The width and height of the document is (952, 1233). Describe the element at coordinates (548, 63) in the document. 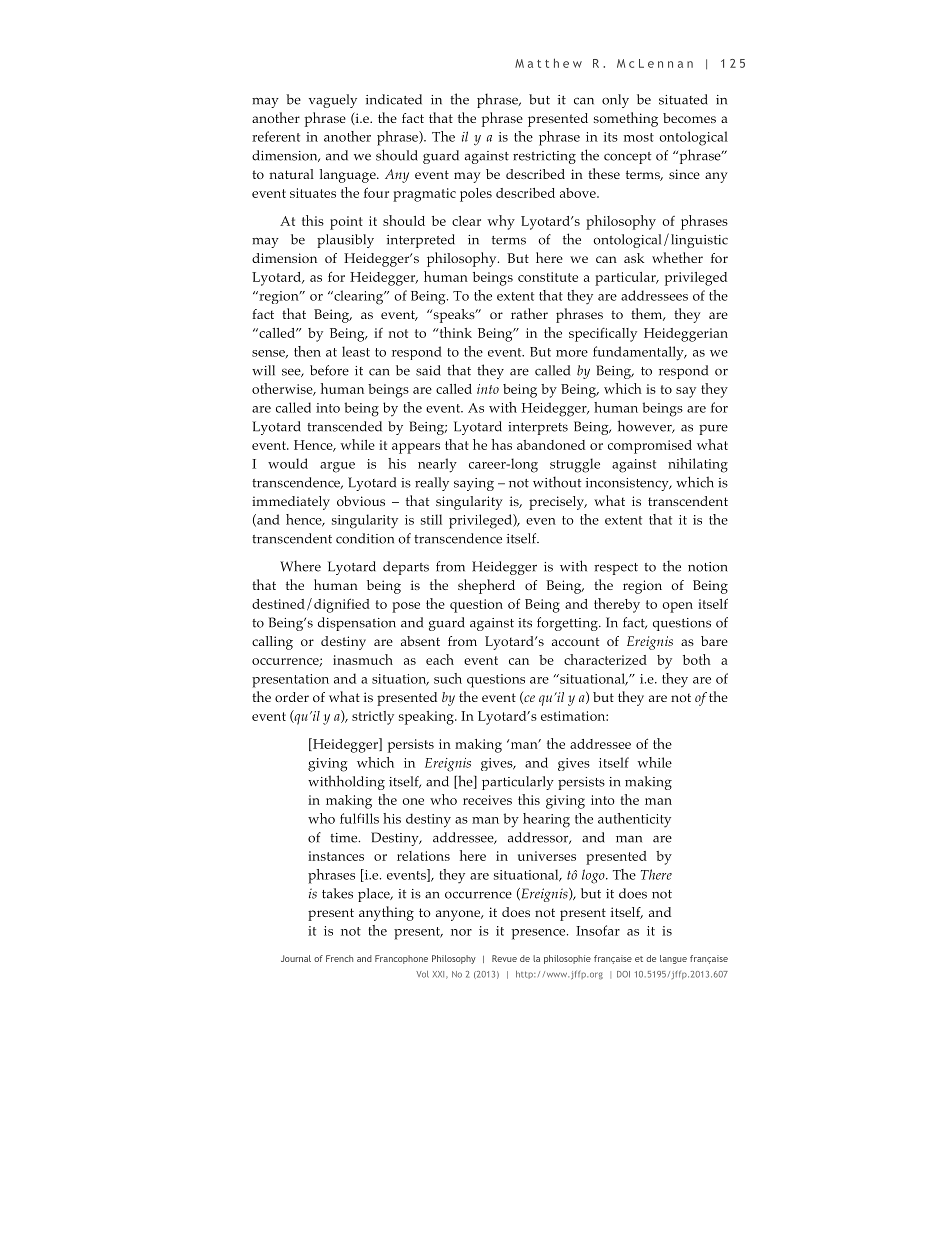

I see `Matthew` at that location.
